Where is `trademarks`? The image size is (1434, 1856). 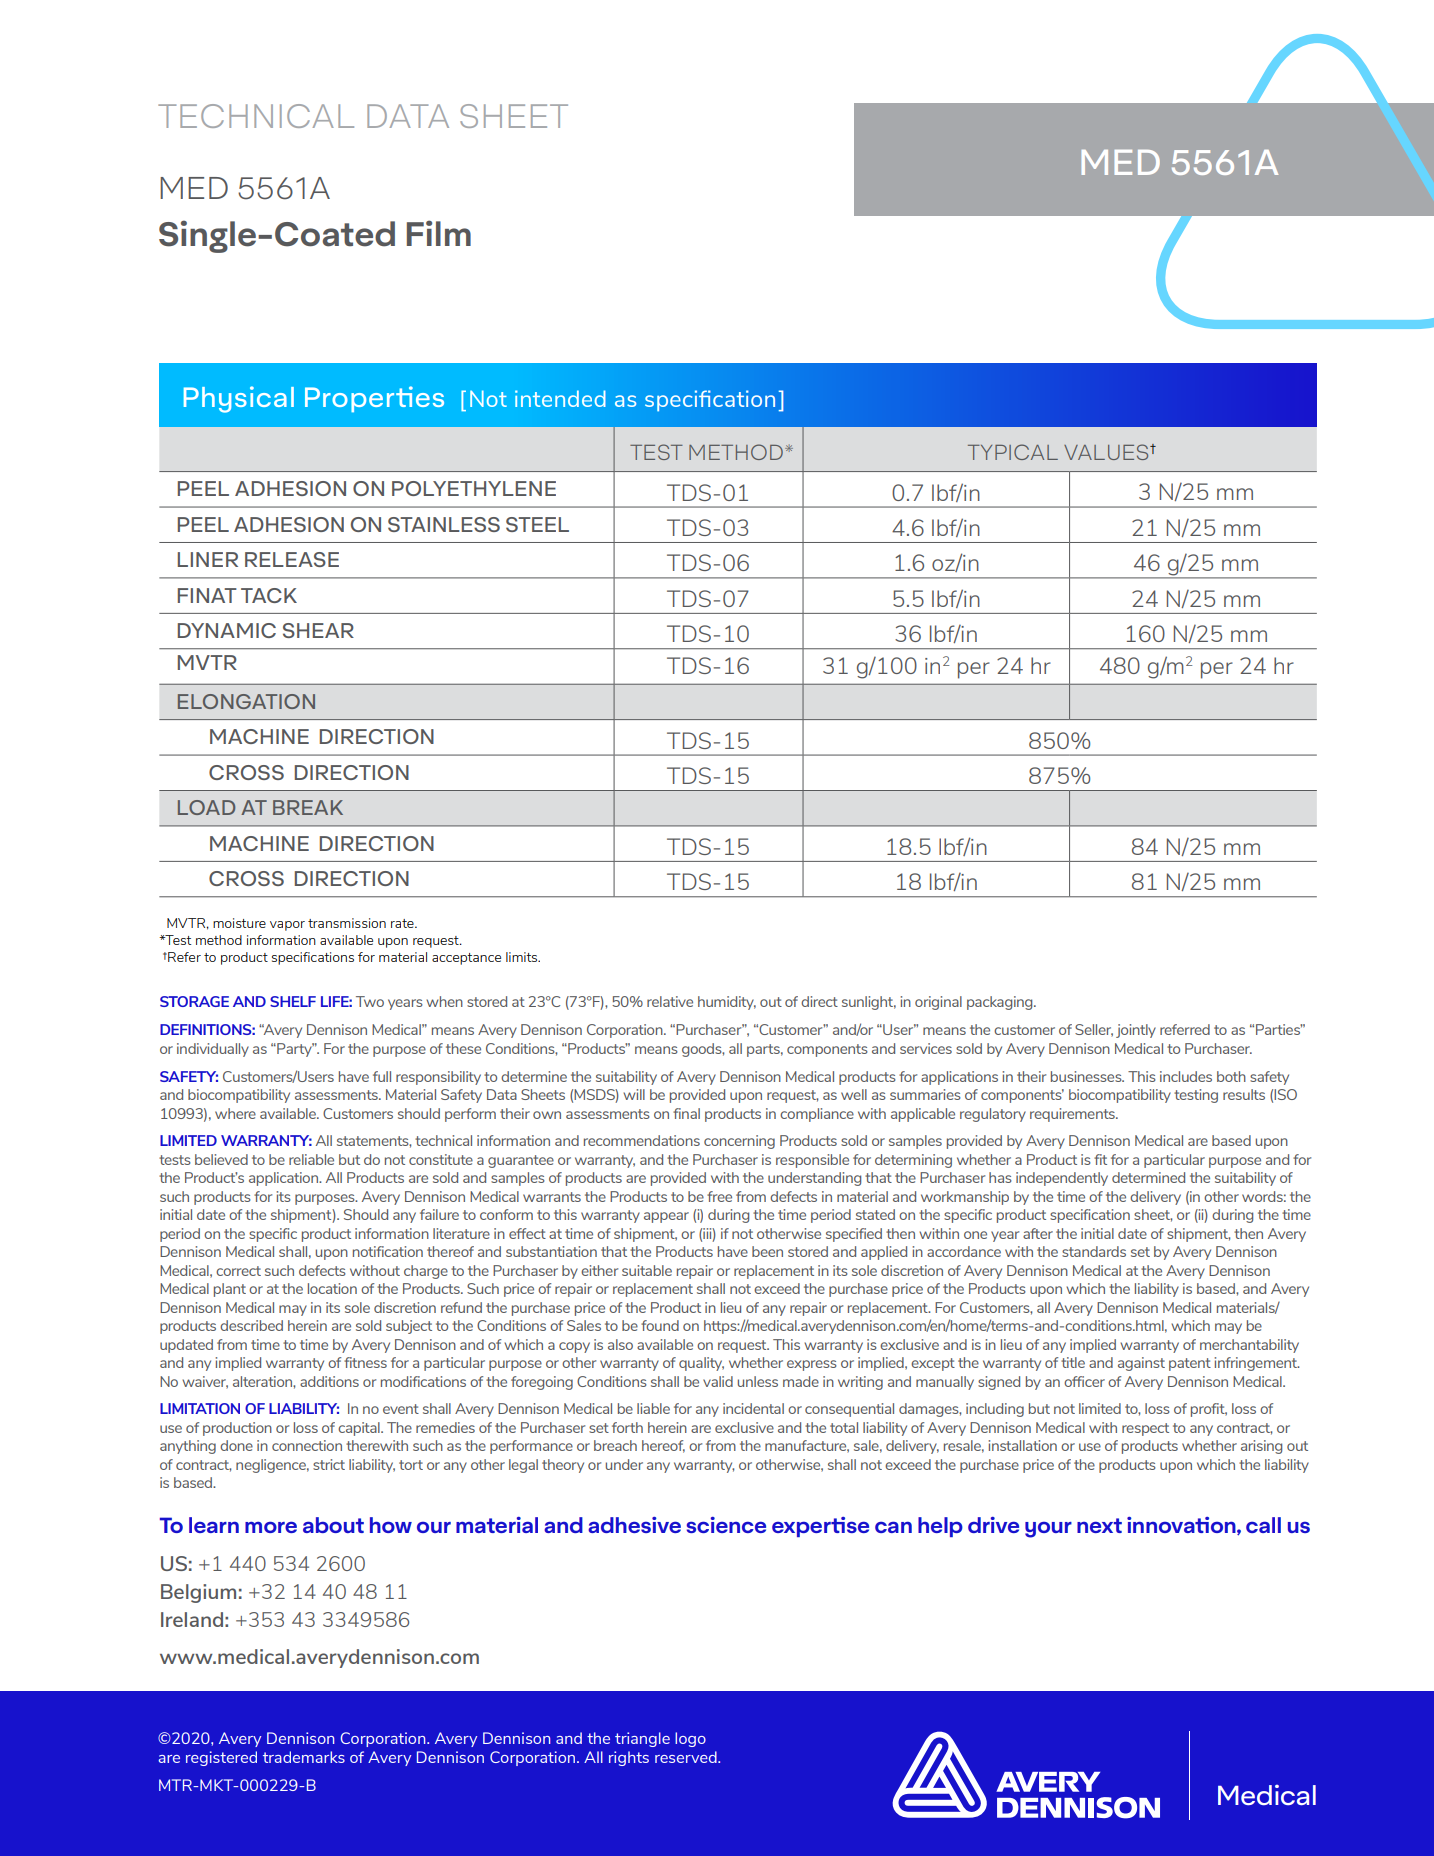 trademarks is located at coordinates (304, 1757).
